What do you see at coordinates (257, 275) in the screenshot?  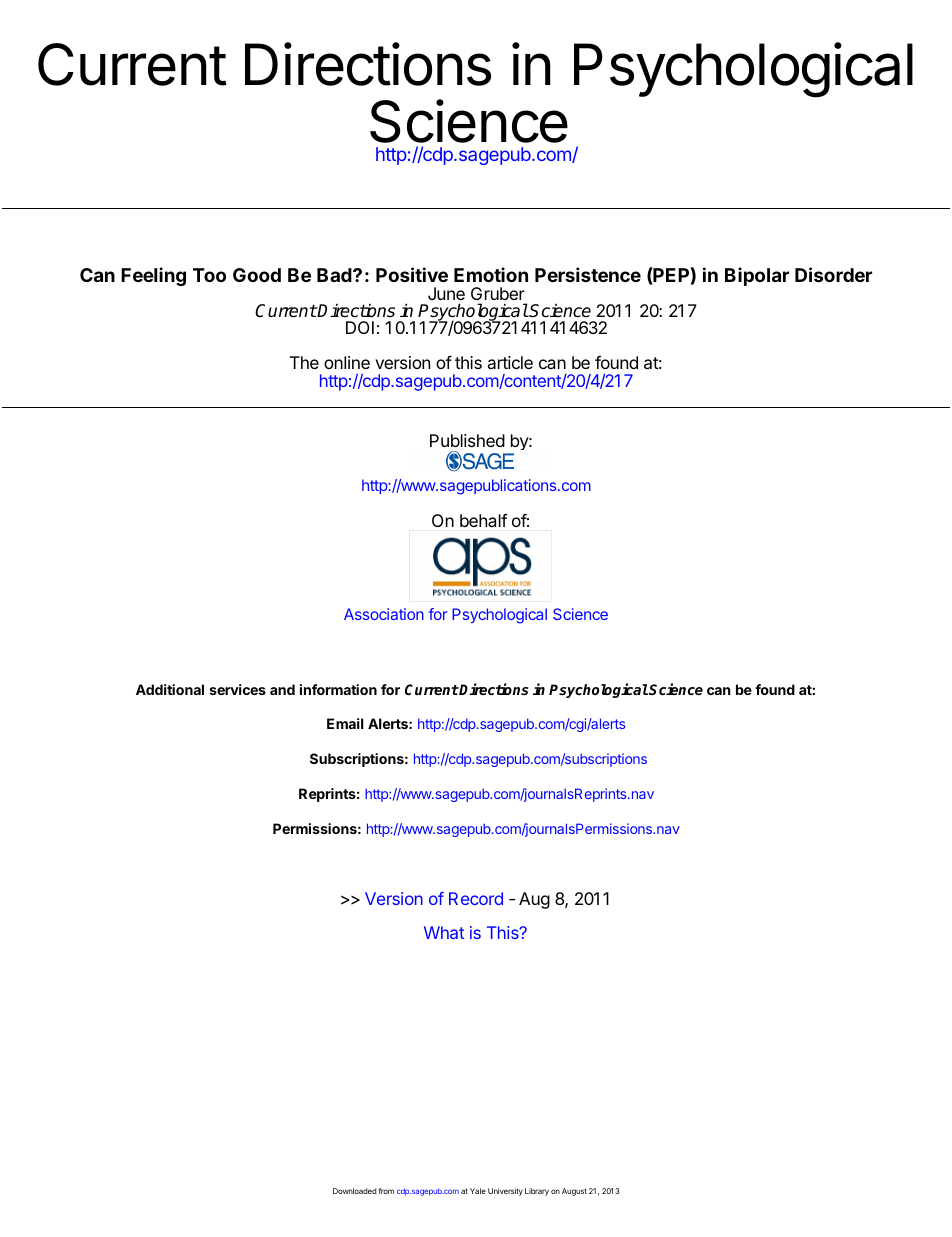 I see `Good` at bounding box center [257, 275].
